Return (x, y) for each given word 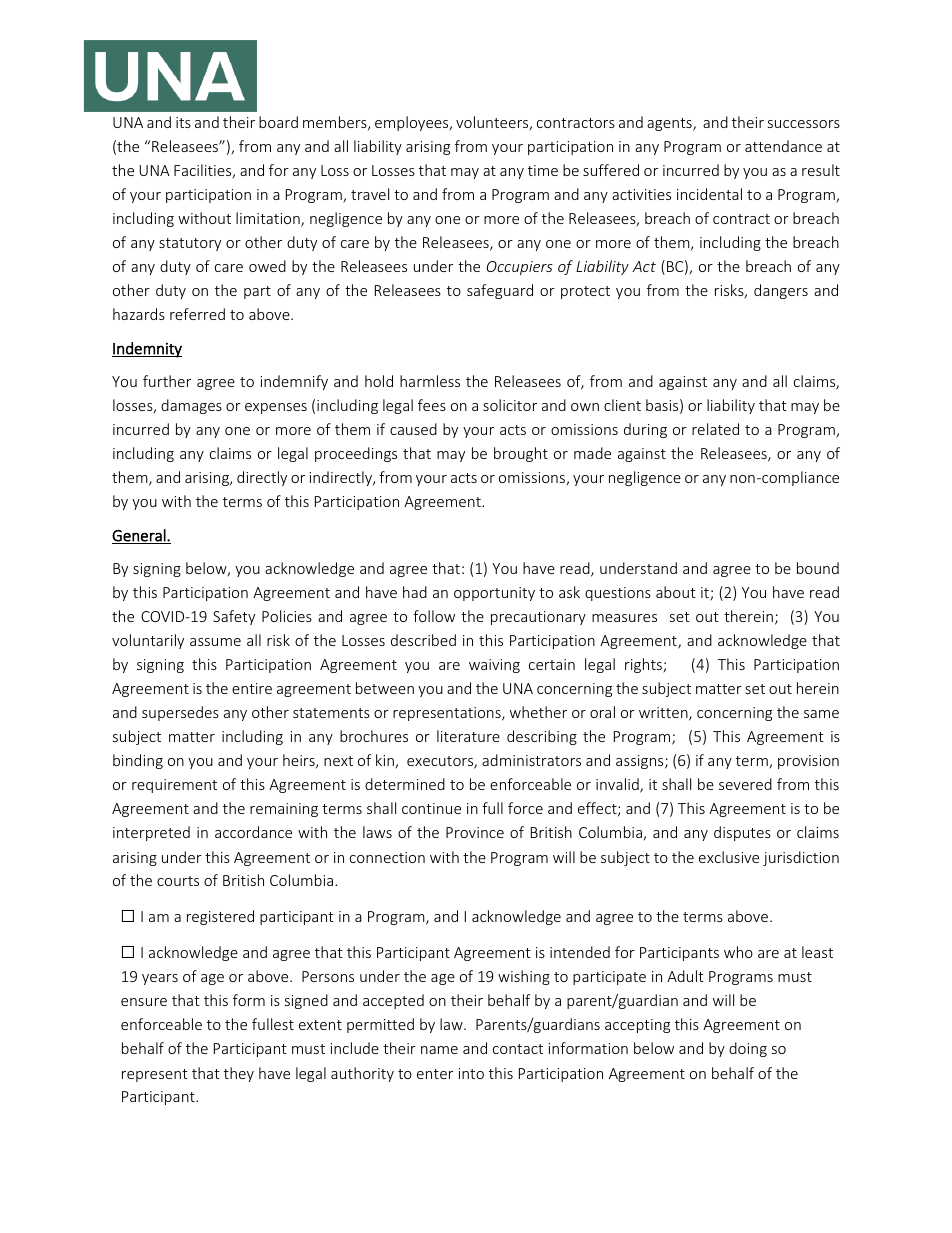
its (183, 122)
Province (475, 832)
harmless (430, 381)
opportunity (494, 594)
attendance (783, 146)
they (239, 1074)
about (676, 592)
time (543, 170)
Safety (234, 617)
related (715, 429)
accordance (253, 832)
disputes (742, 833)
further (167, 381)
